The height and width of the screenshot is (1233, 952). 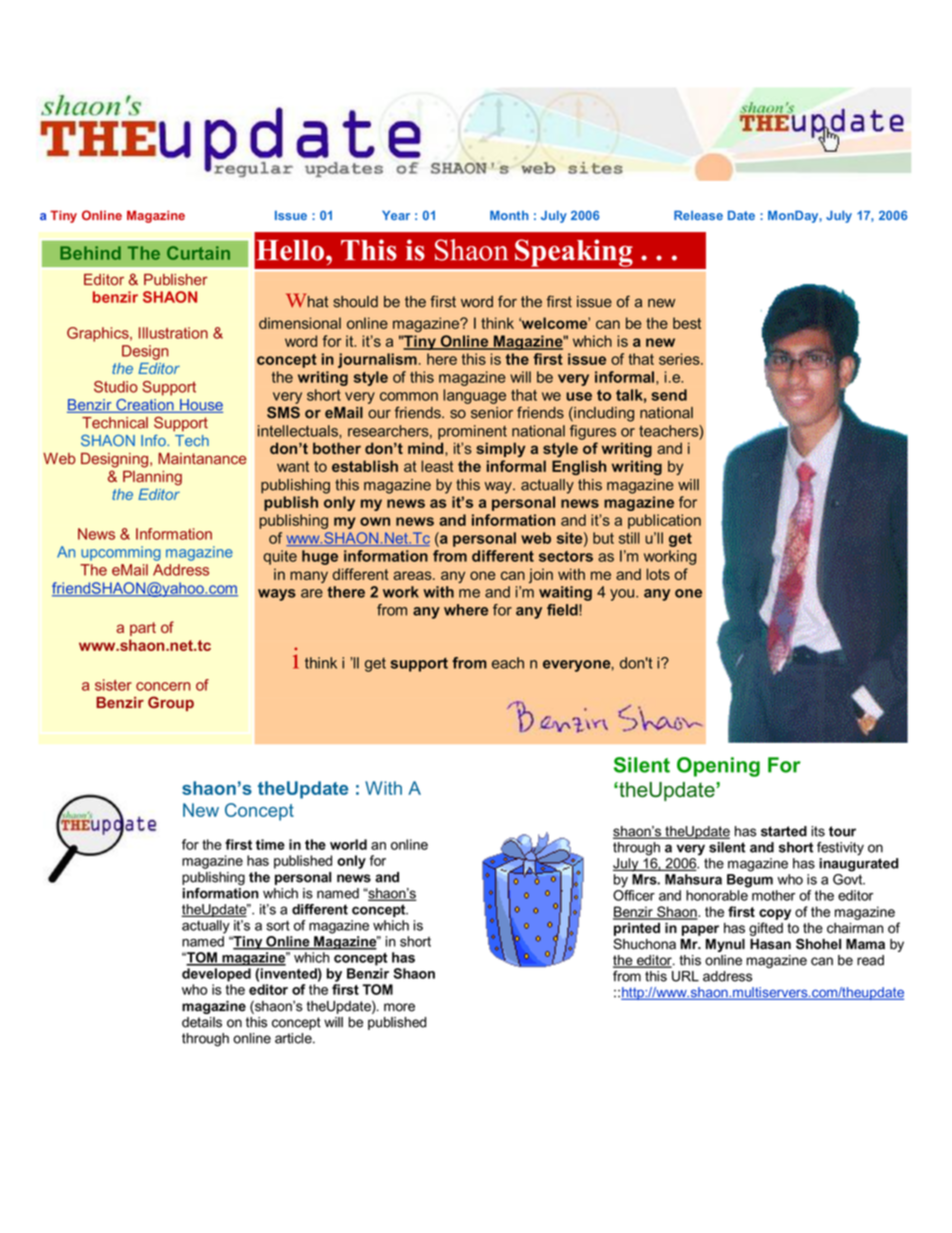 What do you see at coordinates (718, 767) in the screenshot?
I see `Opening` at bounding box center [718, 767].
